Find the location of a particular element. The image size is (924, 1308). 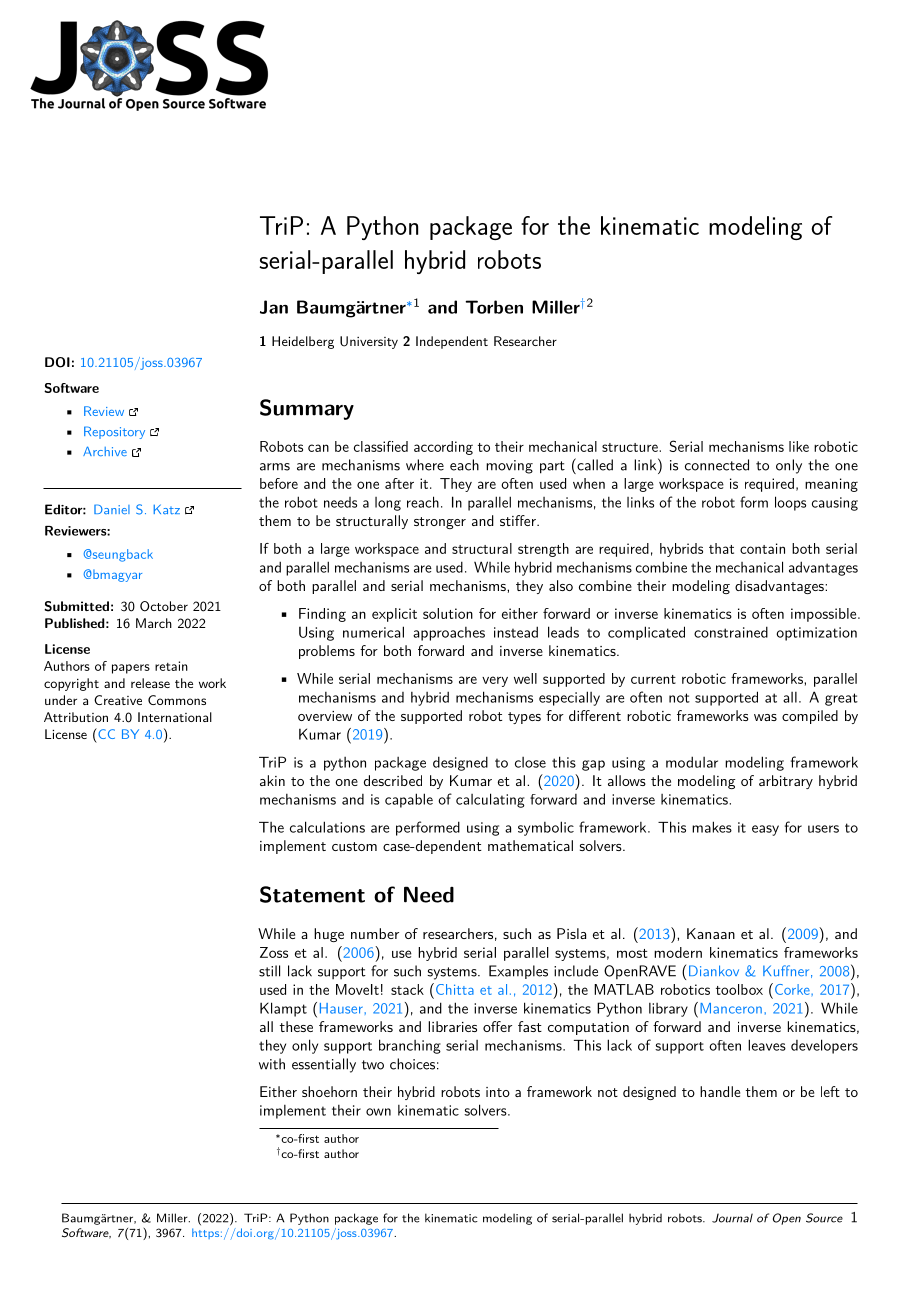

number is located at coordinates (375, 933).
